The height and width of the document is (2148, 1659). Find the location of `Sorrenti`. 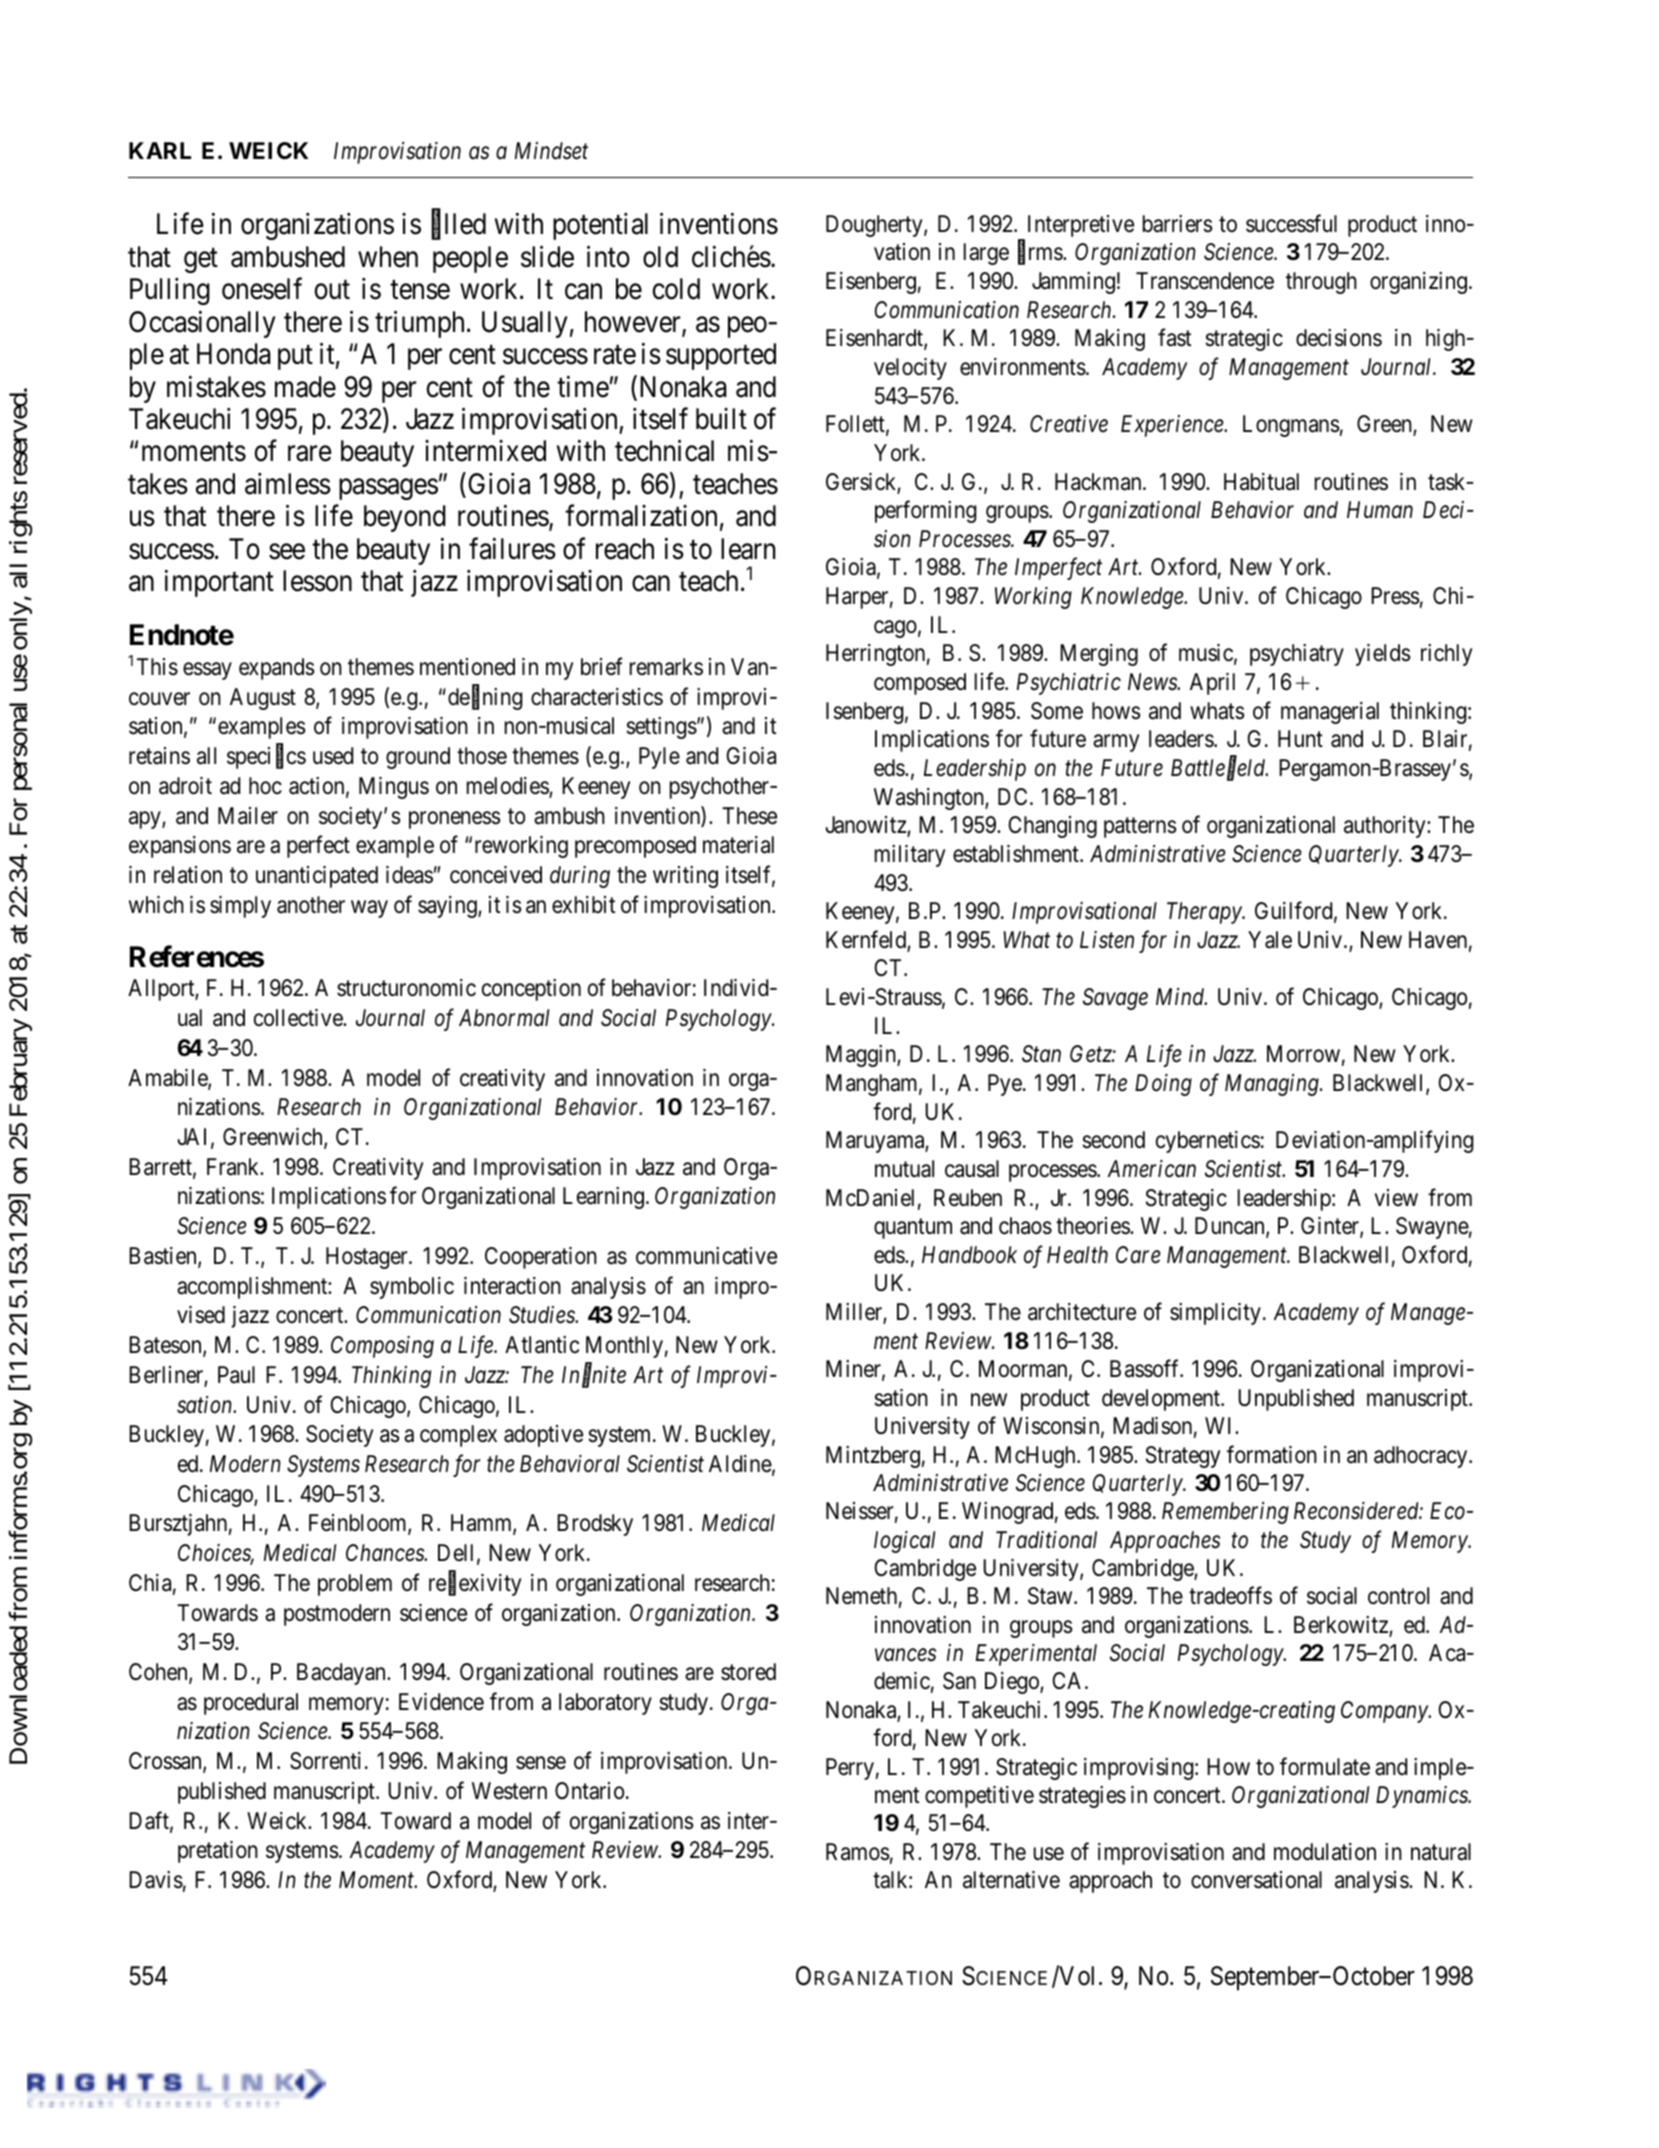

Sorrenti is located at coordinates (325, 1761).
